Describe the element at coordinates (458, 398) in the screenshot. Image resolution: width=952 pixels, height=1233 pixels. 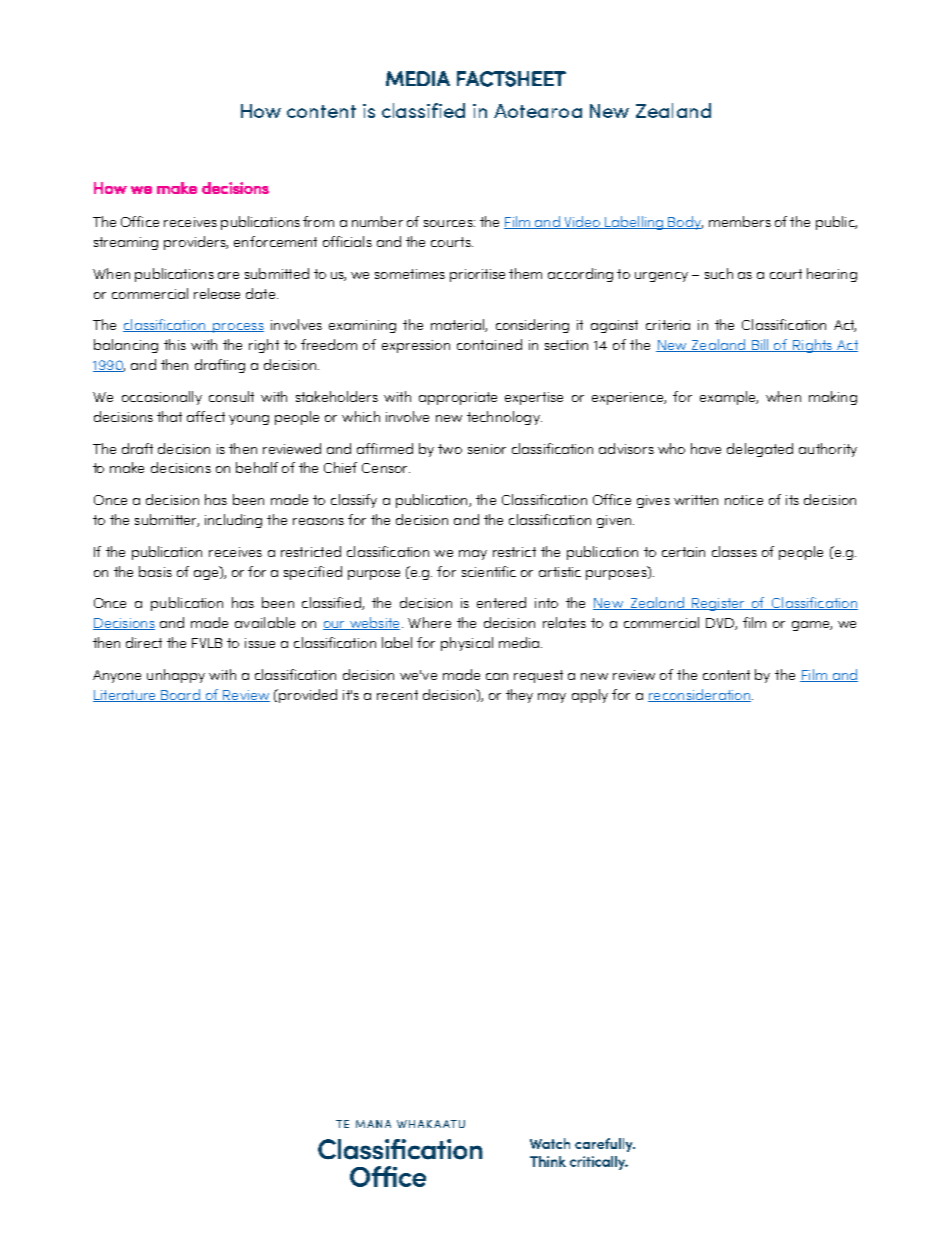
I see `appropriate` at that location.
